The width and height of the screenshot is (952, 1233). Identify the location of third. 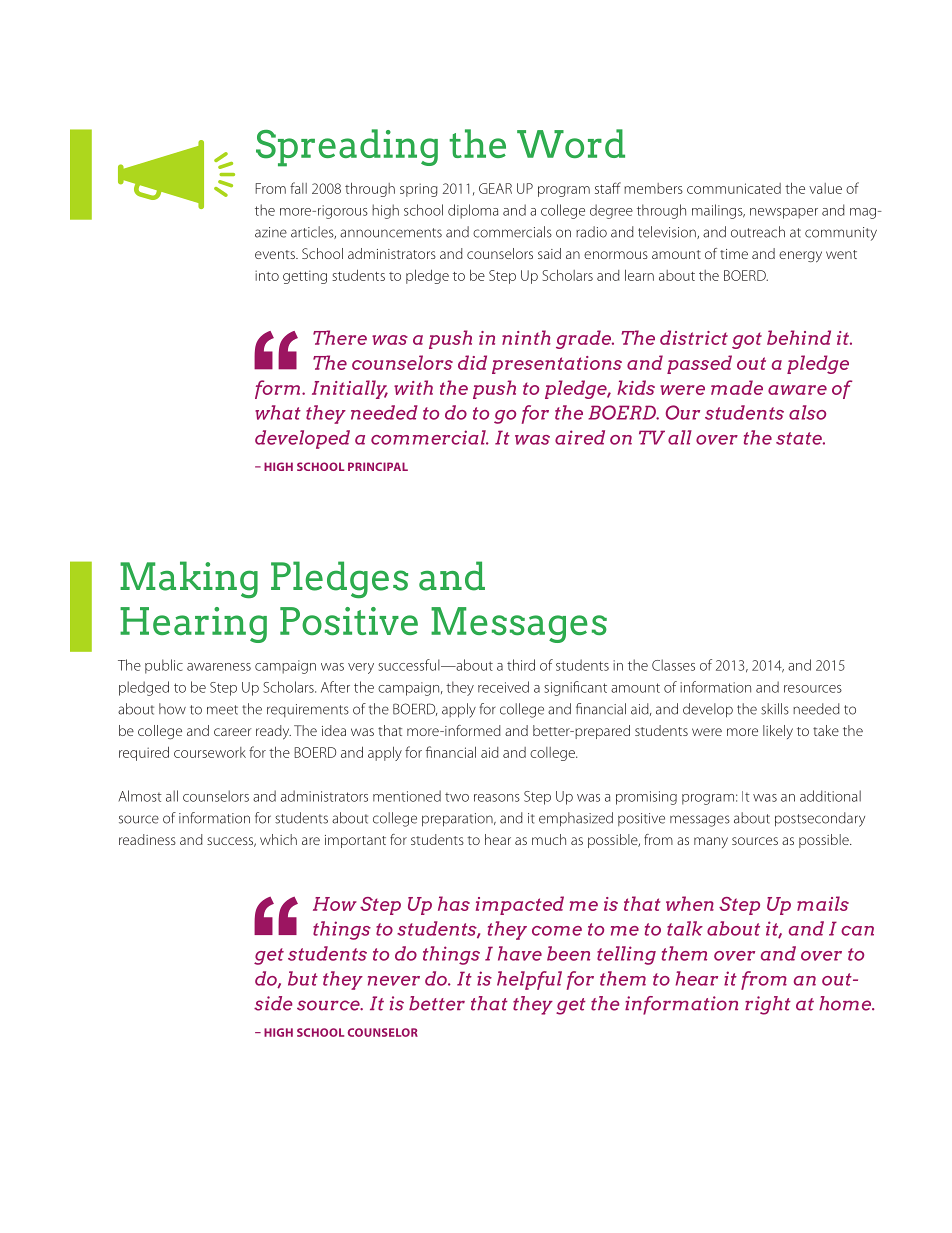
(521, 665).
